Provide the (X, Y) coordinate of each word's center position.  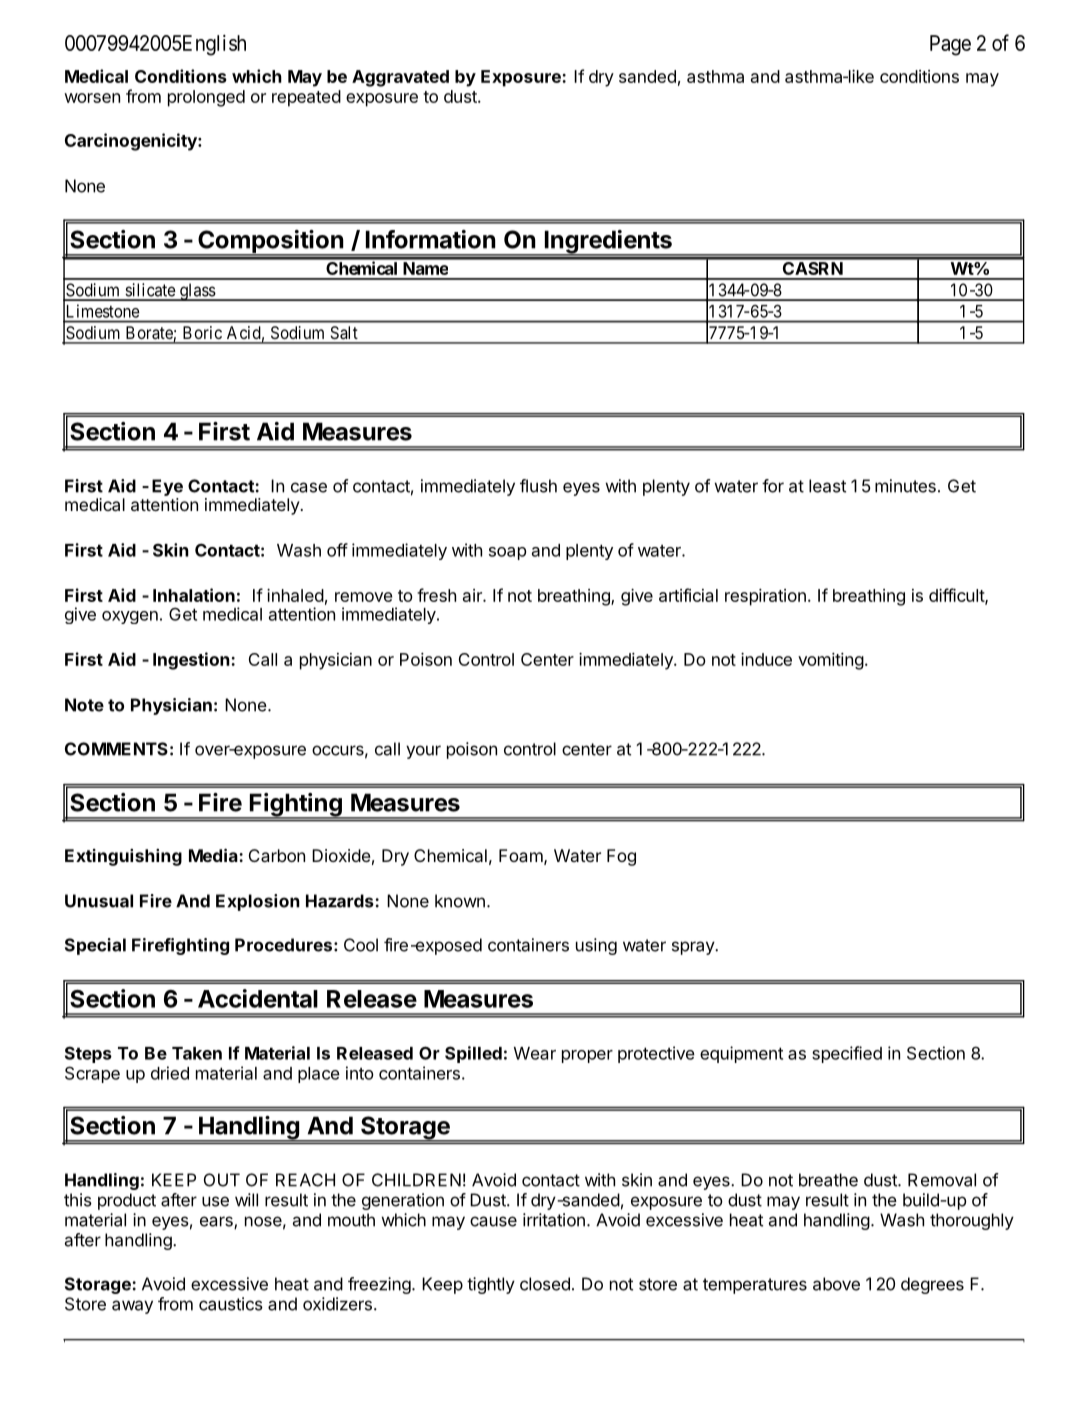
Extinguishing (123, 857)
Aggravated (400, 78)
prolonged (206, 98)
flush (538, 486)
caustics (231, 1304)
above (836, 1284)
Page (950, 45)
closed (545, 1284)
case (309, 487)
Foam (521, 855)
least (827, 486)
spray (694, 948)
